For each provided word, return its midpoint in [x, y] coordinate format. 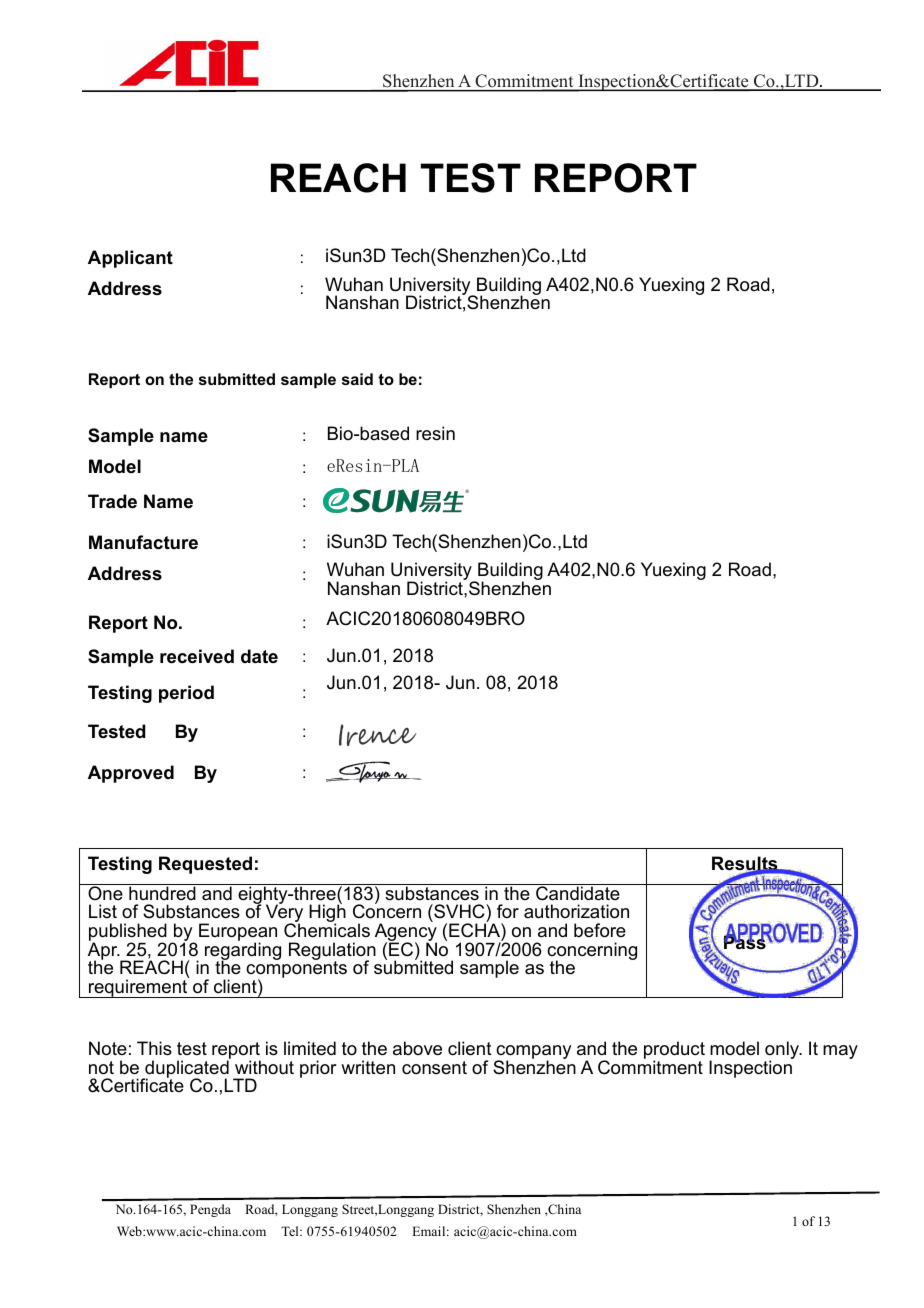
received [197, 656]
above [417, 1048]
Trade [112, 501]
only [783, 1051]
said [357, 379]
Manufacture [143, 542]
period [186, 694]
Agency [406, 932]
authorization [576, 911]
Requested [205, 865]
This [154, 1048]
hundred [162, 892]
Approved [131, 774]
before [600, 930]
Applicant [130, 259]
